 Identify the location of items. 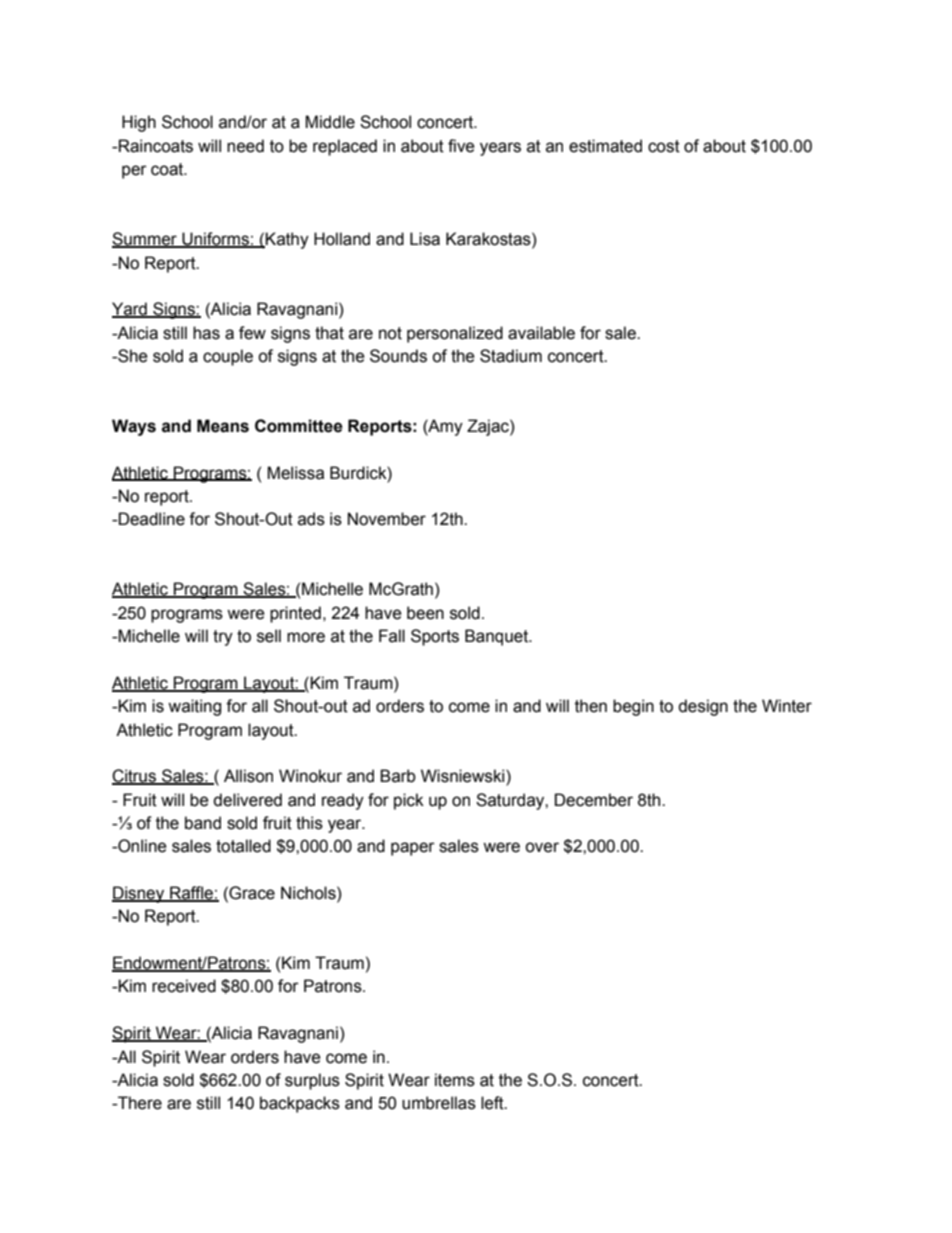
(455, 1080).
